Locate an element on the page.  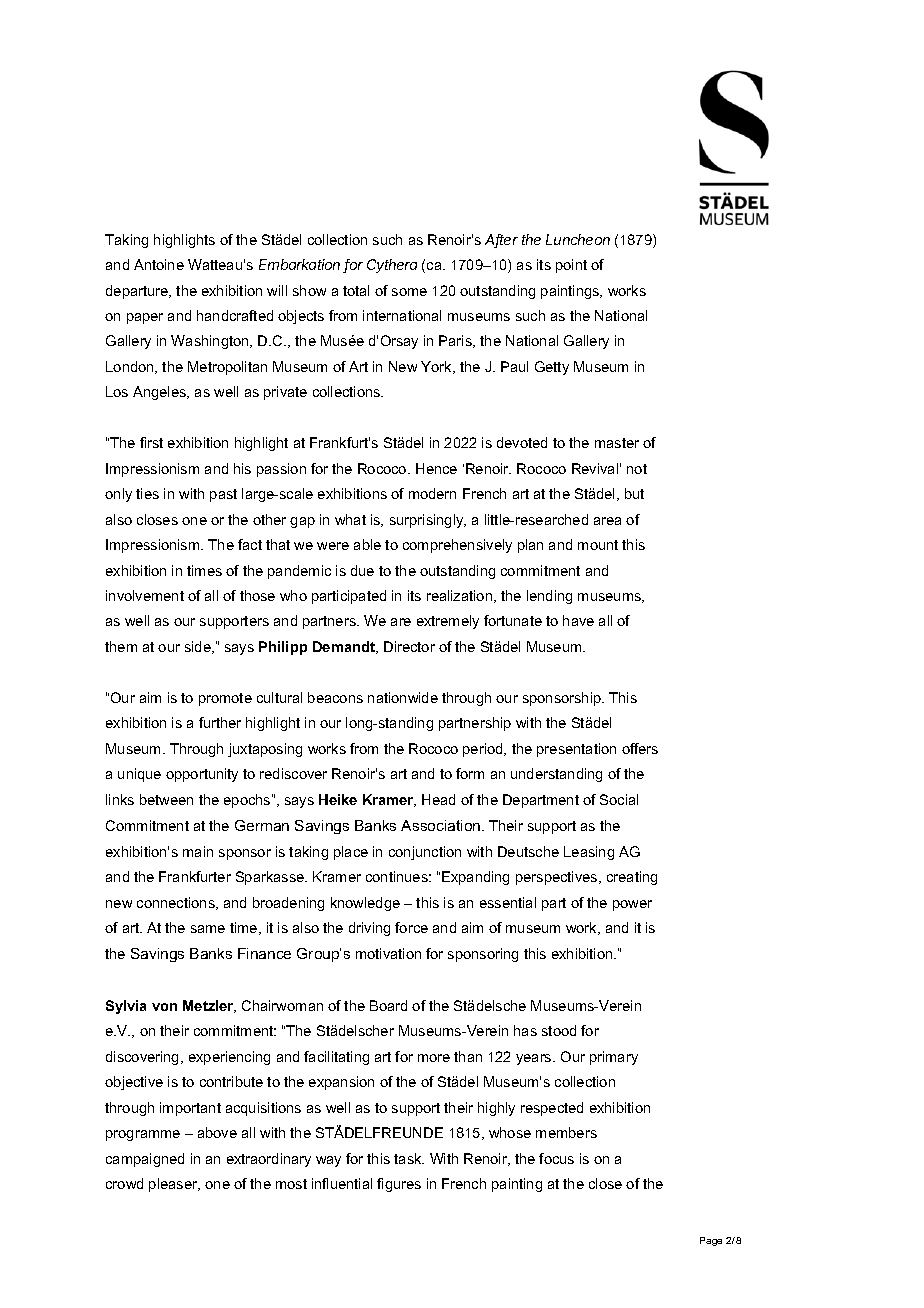
nationwide is located at coordinates (403, 697).
